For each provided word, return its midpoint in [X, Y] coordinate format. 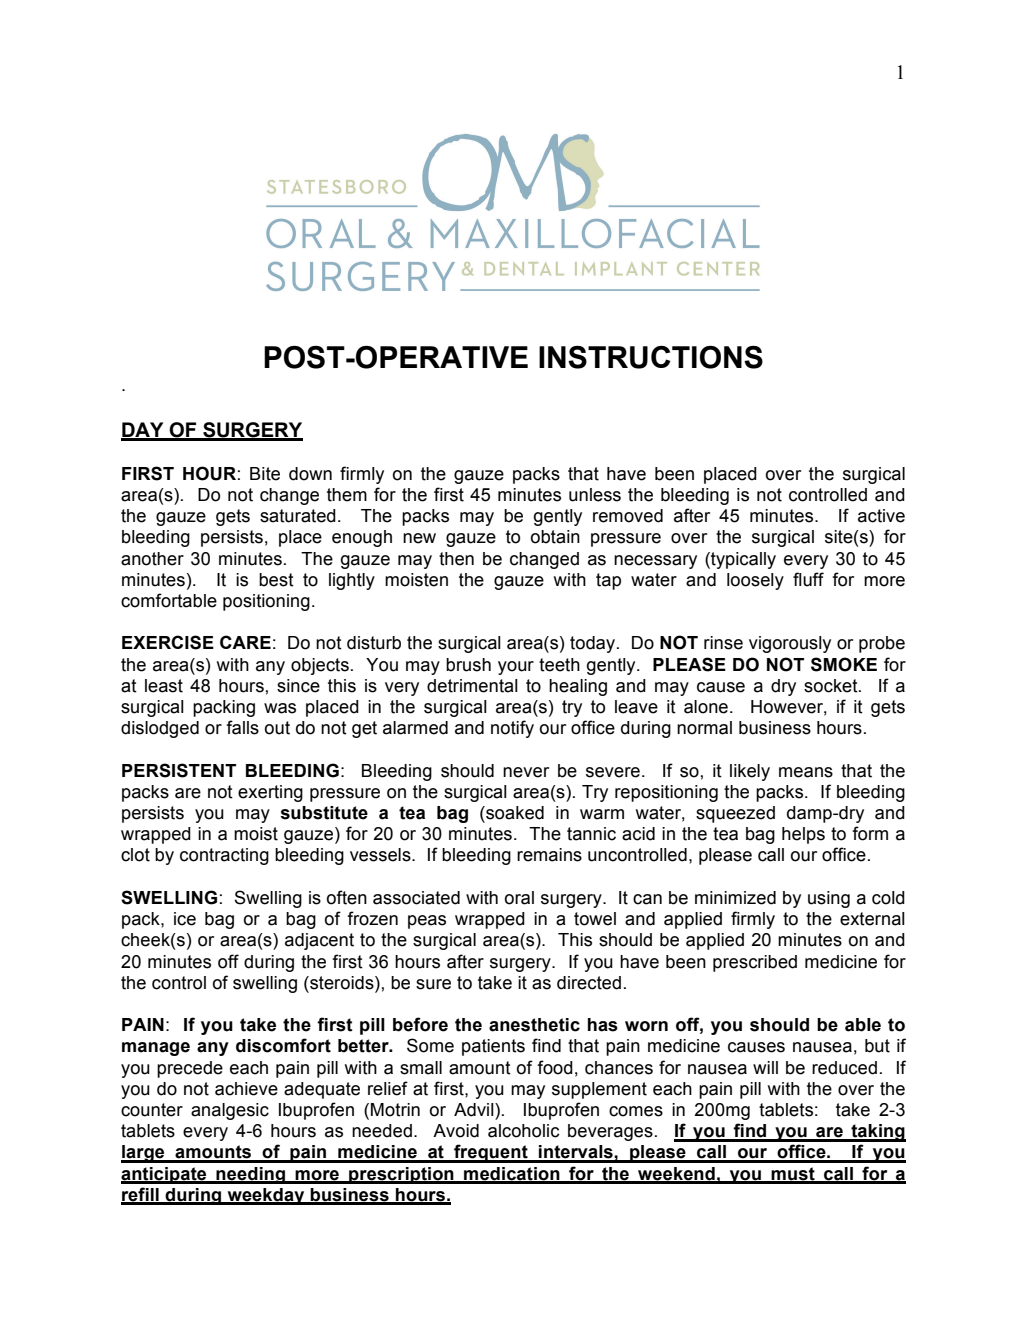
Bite [265, 474]
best [276, 580]
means [806, 772]
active [881, 516]
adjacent [319, 941]
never [526, 772]
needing [250, 1175]
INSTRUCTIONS [651, 357]
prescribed [755, 963]
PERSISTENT [179, 770]
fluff [808, 579]
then [456, 559]
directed [589, 983]
